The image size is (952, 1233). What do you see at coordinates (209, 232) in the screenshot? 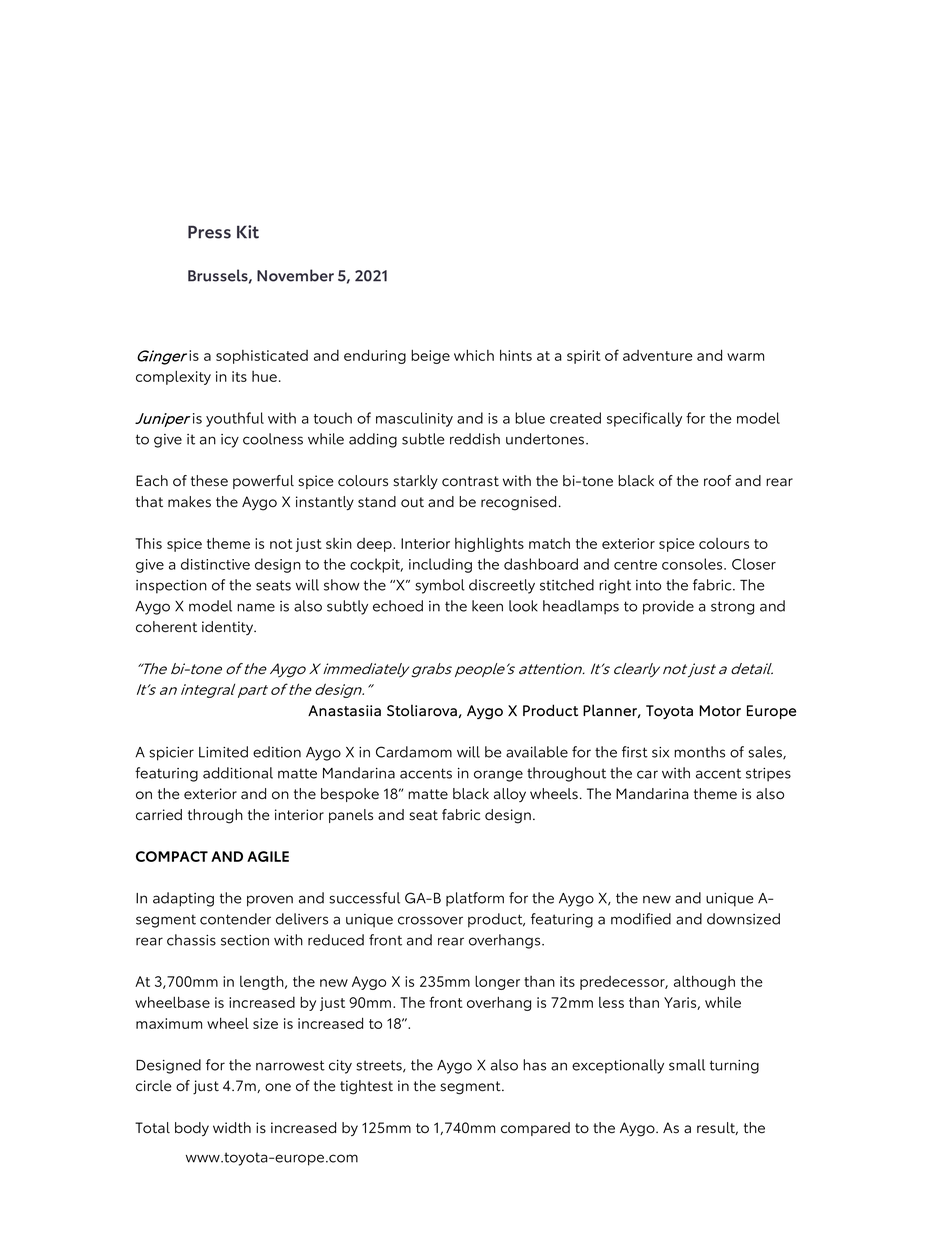
I see `Press` at bounding box center [209, 232].
